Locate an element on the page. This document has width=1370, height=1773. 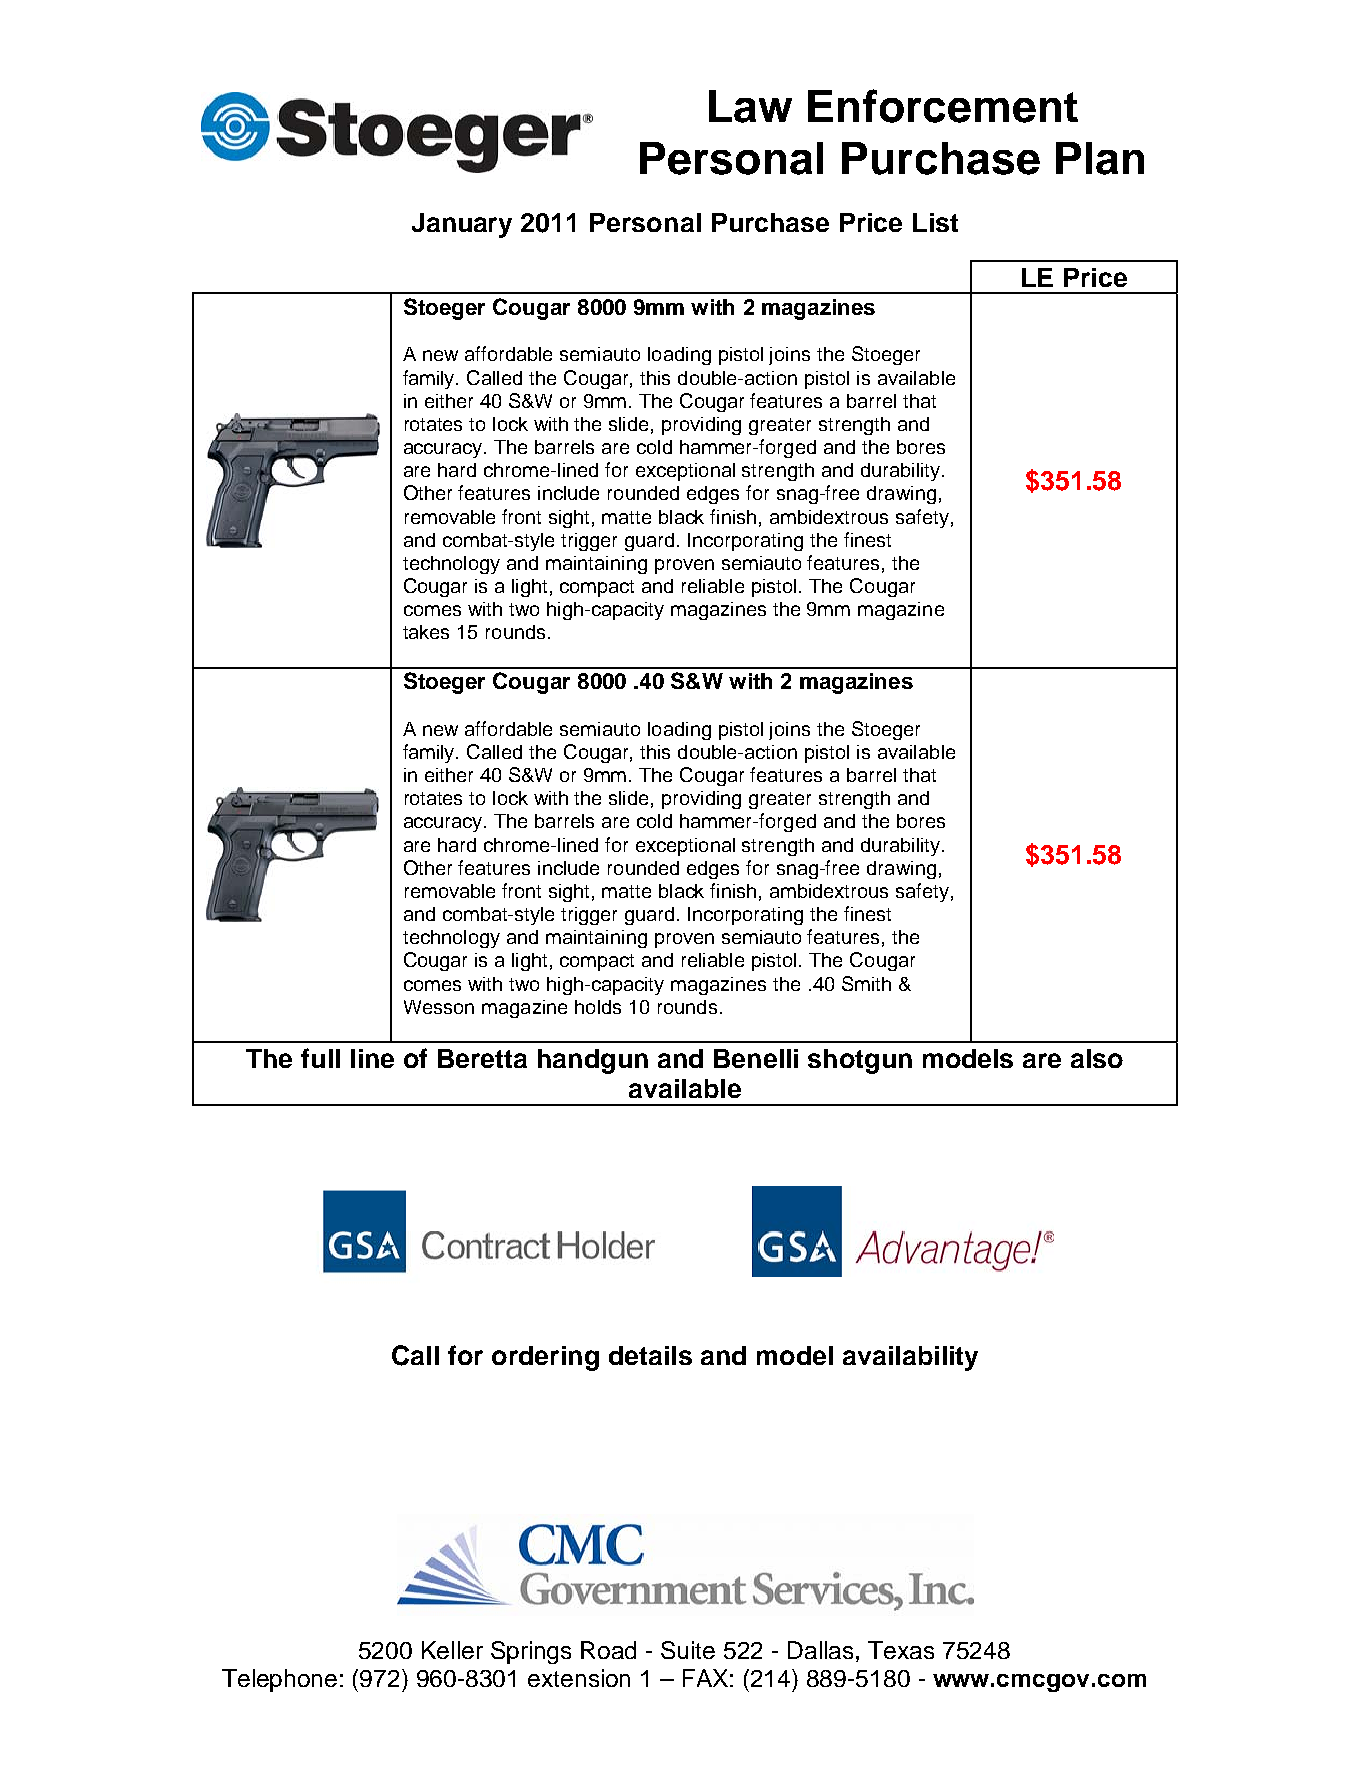
Smith is located at coordinates (866, 983).
